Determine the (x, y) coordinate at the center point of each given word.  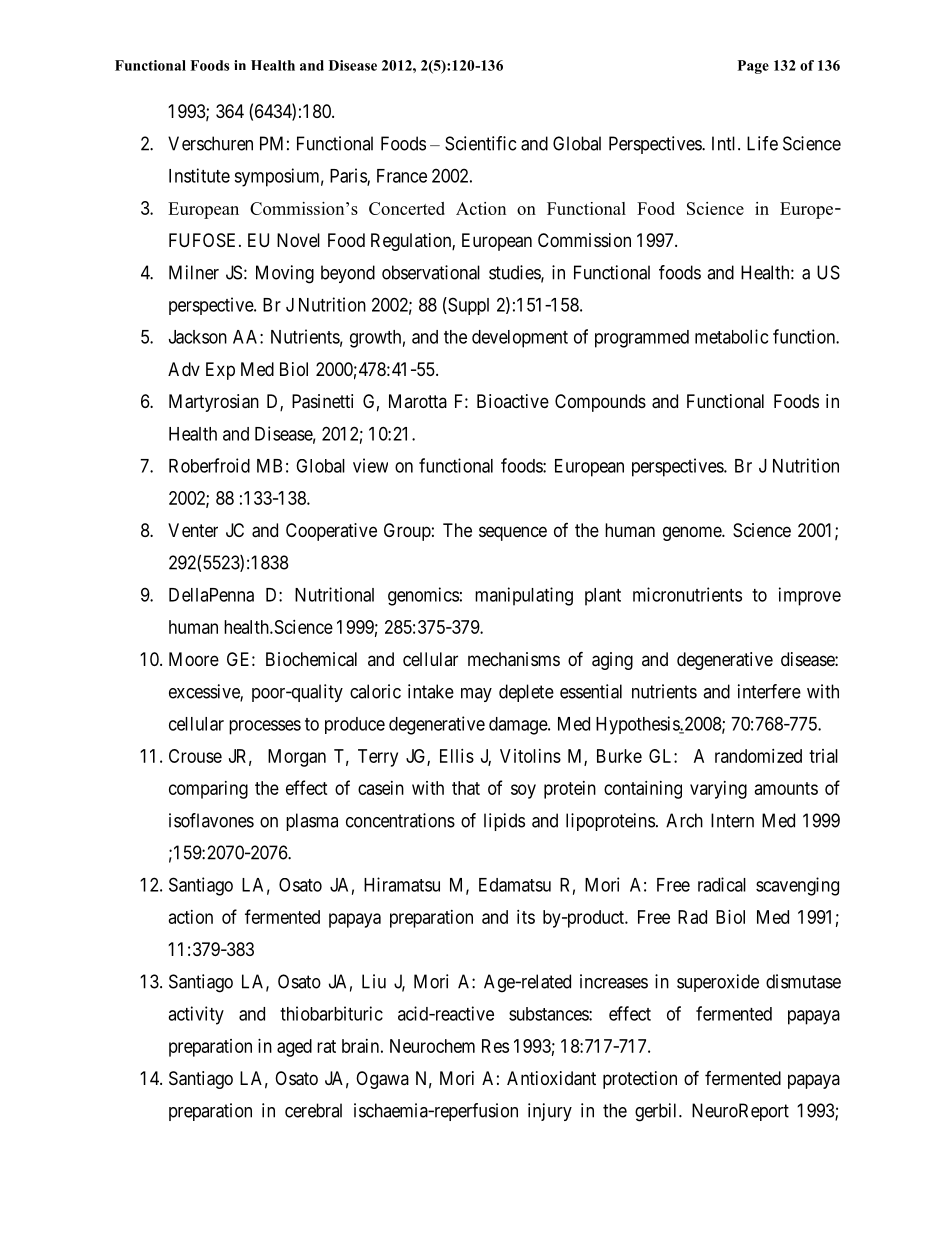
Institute (199, 175)
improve (810, 596)
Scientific (480, 143)
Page (753, 67)
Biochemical (311, 659)
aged (294, 1048)
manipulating (524, 596)
